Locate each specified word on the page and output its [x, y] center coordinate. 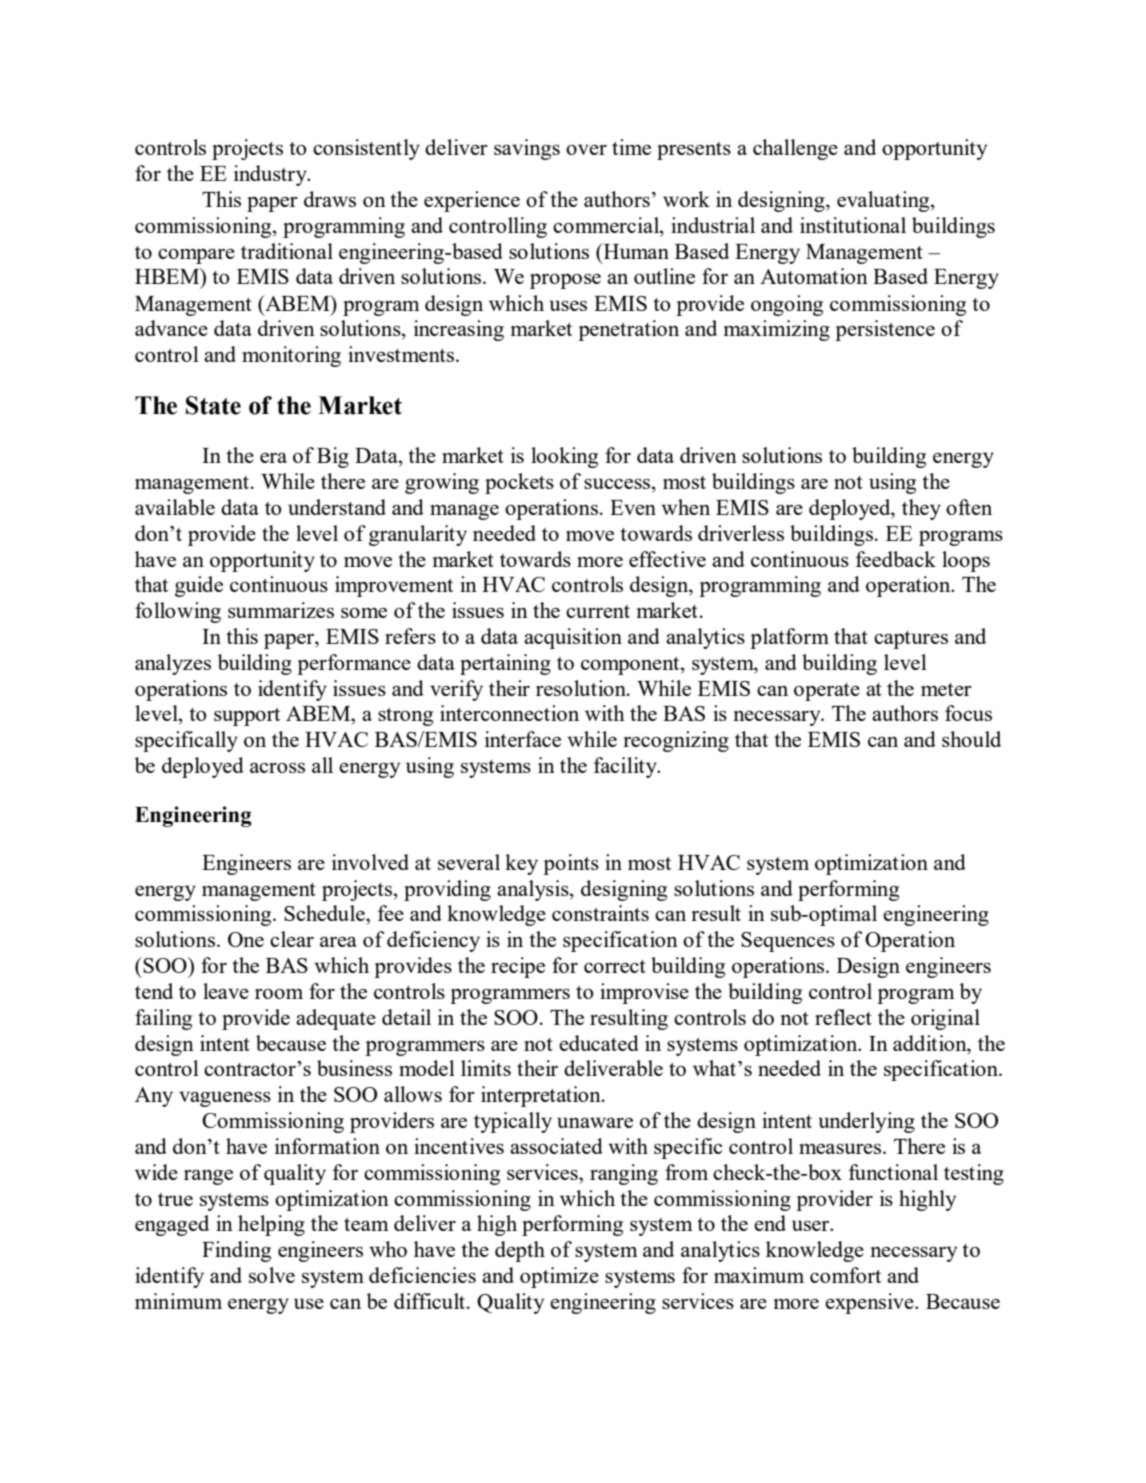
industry [271, 175]
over [586, 149]
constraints [600, 913]
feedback [896, 559]
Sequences [788, 942]
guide [199, 586]
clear [292, 939]
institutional [853, 225]
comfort [845, 1275]
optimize [559, 1277]
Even [633, 507]
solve [272, 1275]
